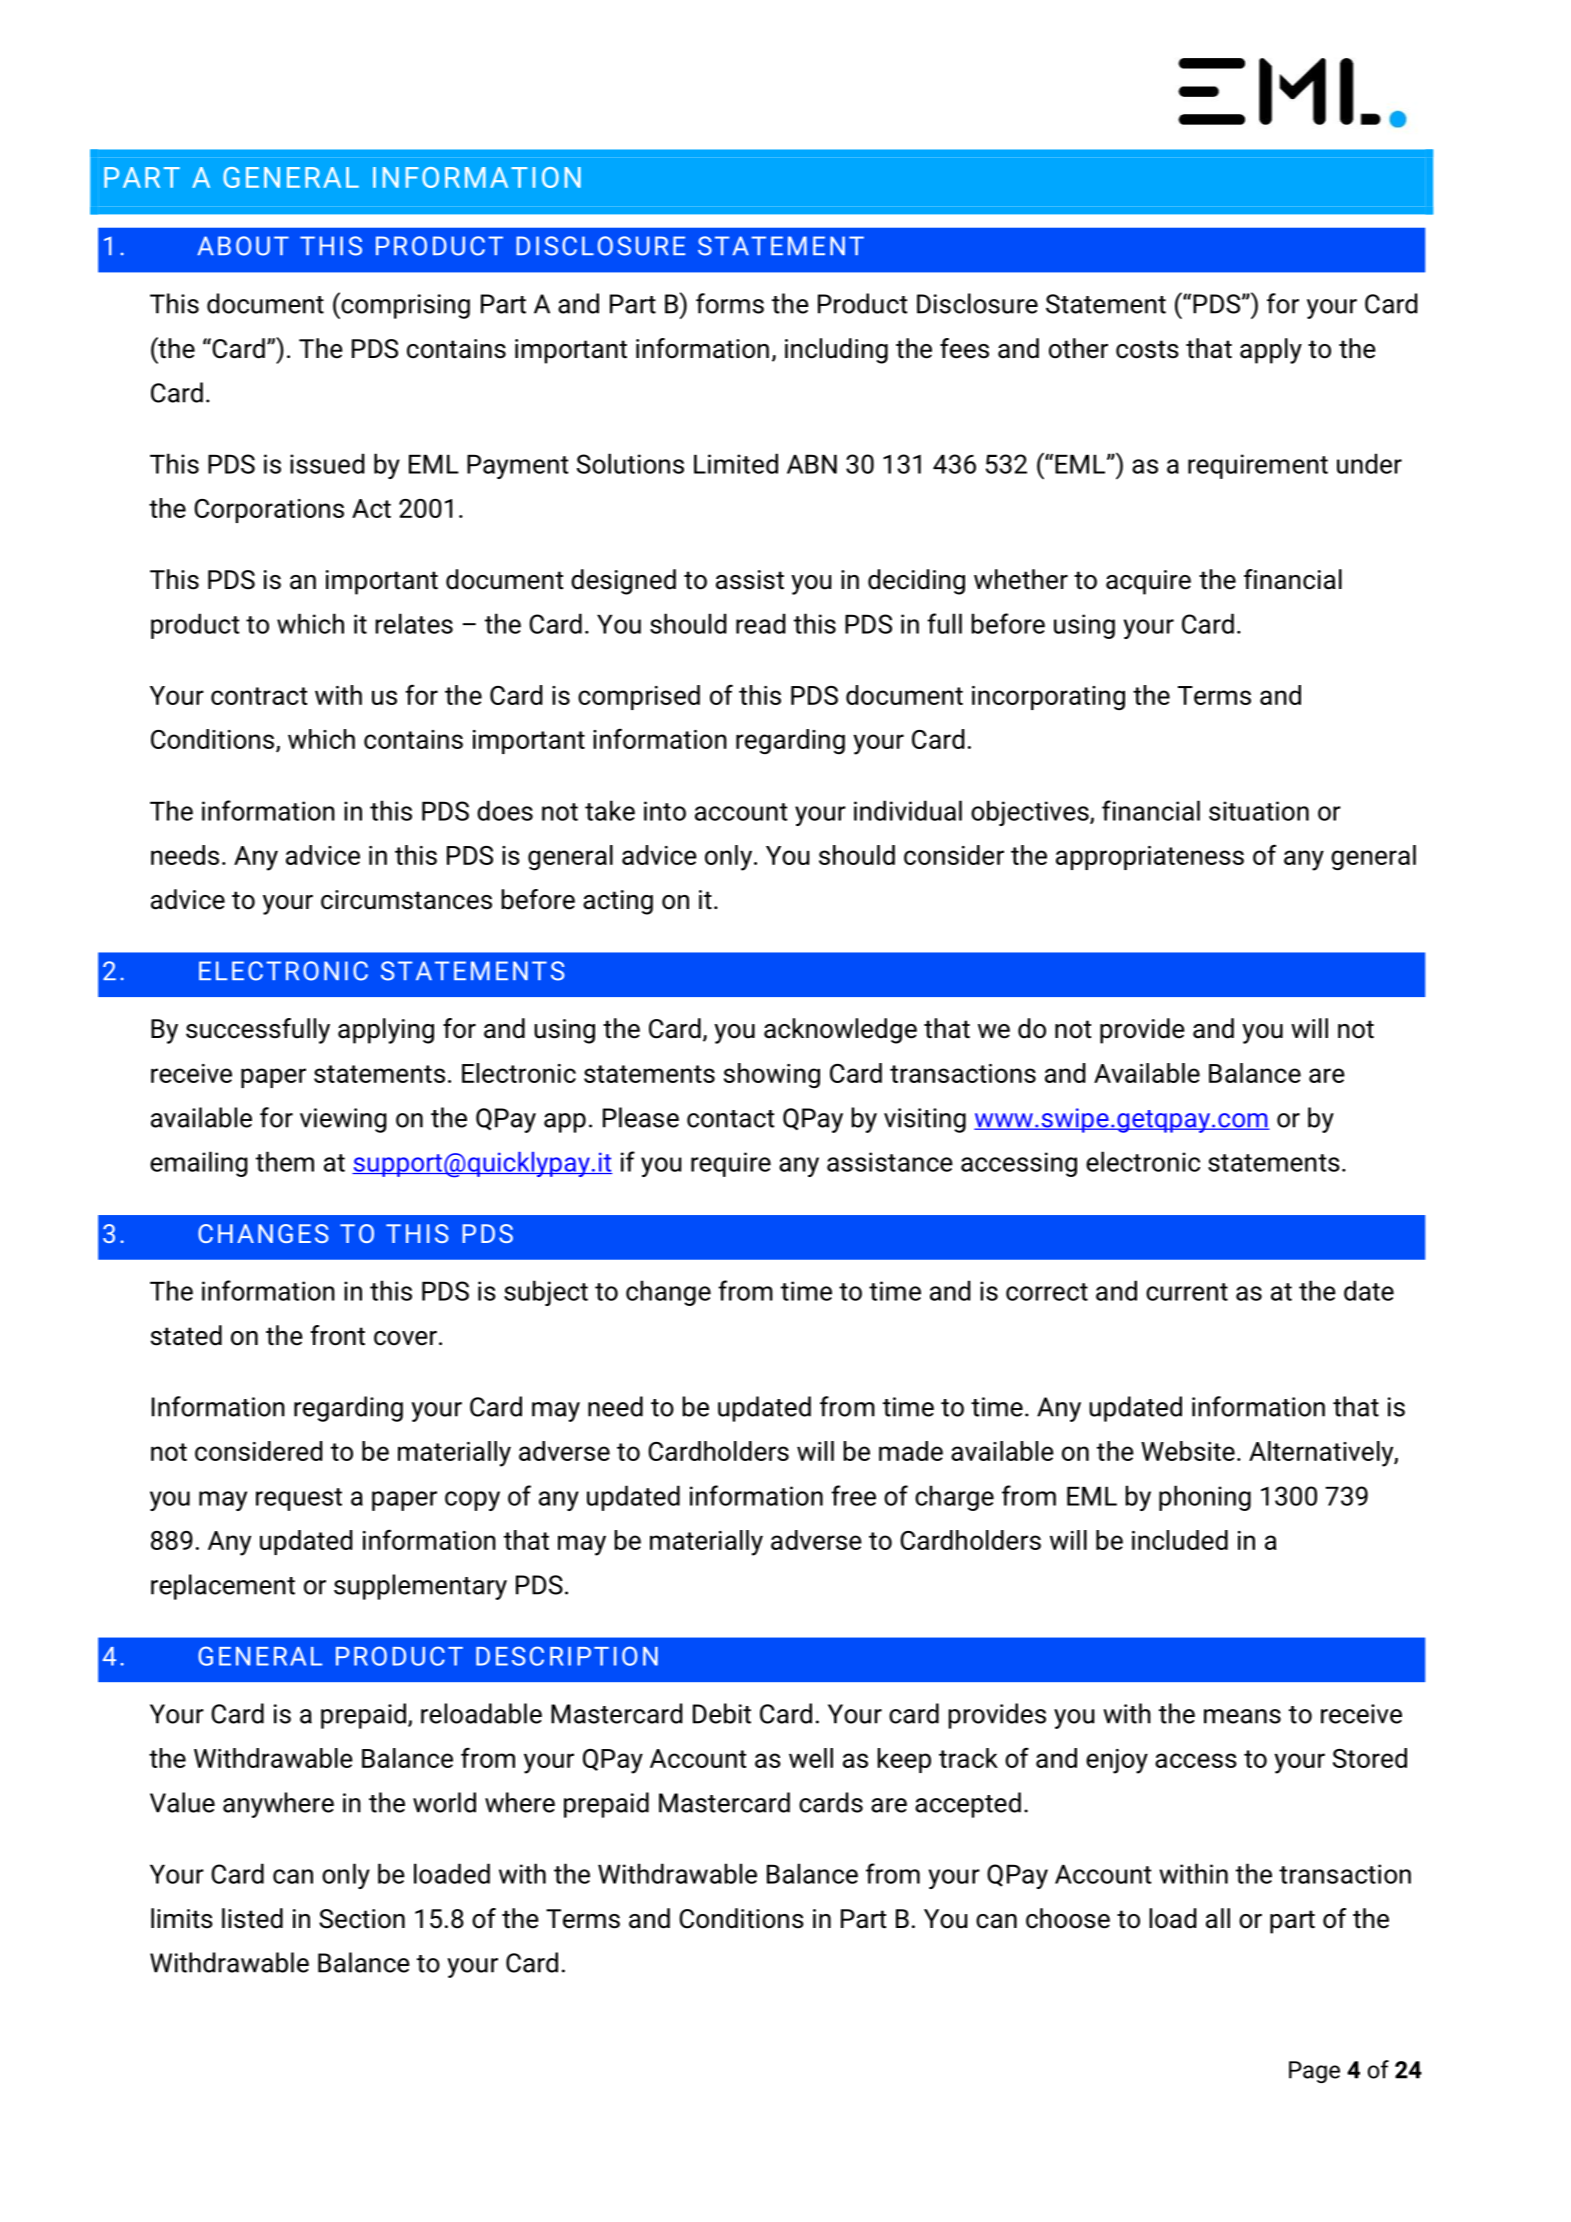 The image size is (1571, 2222). What do you see at coordinates (362, 1919) in the image?
I see `Section` at bounding box center [362, 1919].
